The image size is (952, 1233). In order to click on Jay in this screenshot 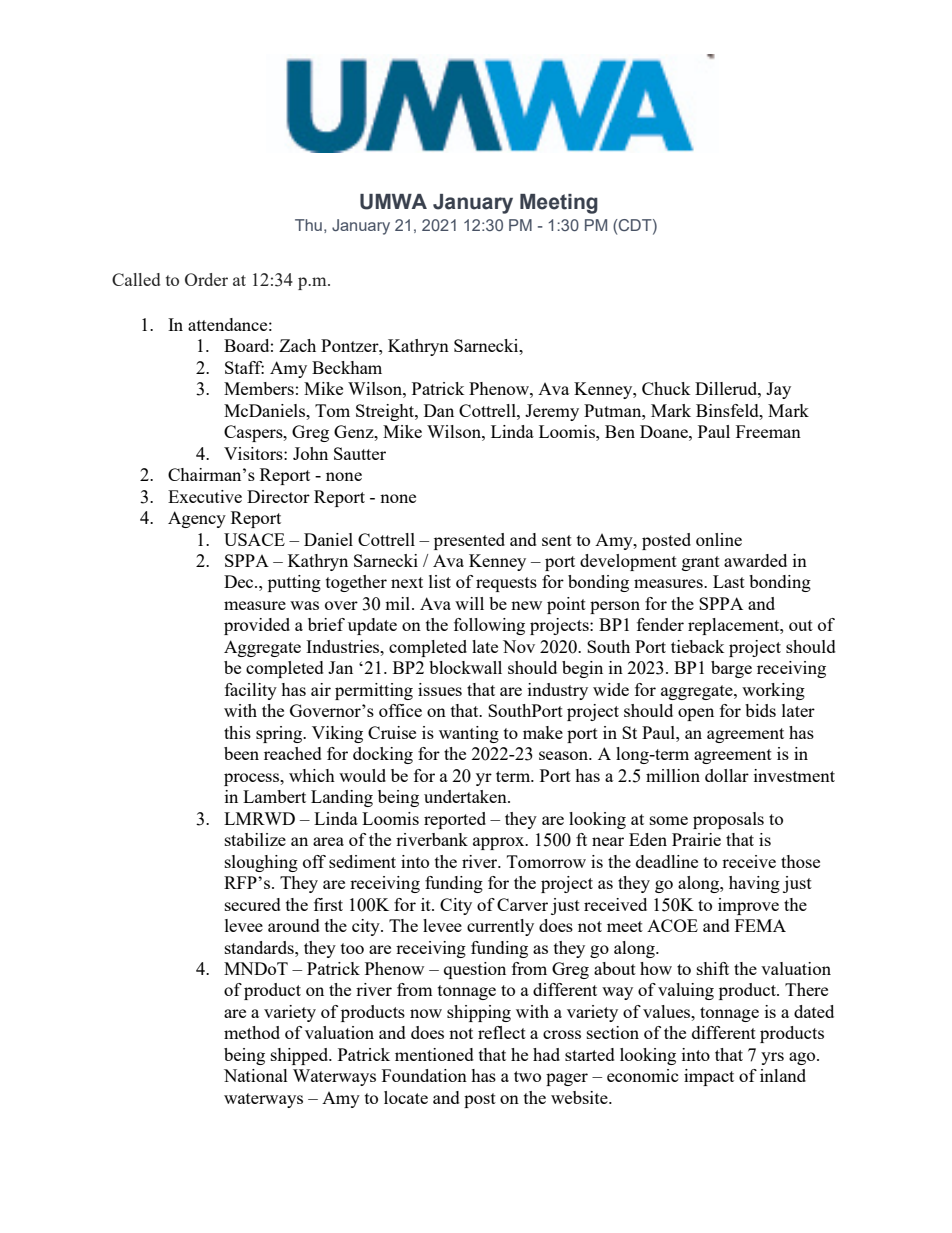, I will do `click(778, 390)`.
